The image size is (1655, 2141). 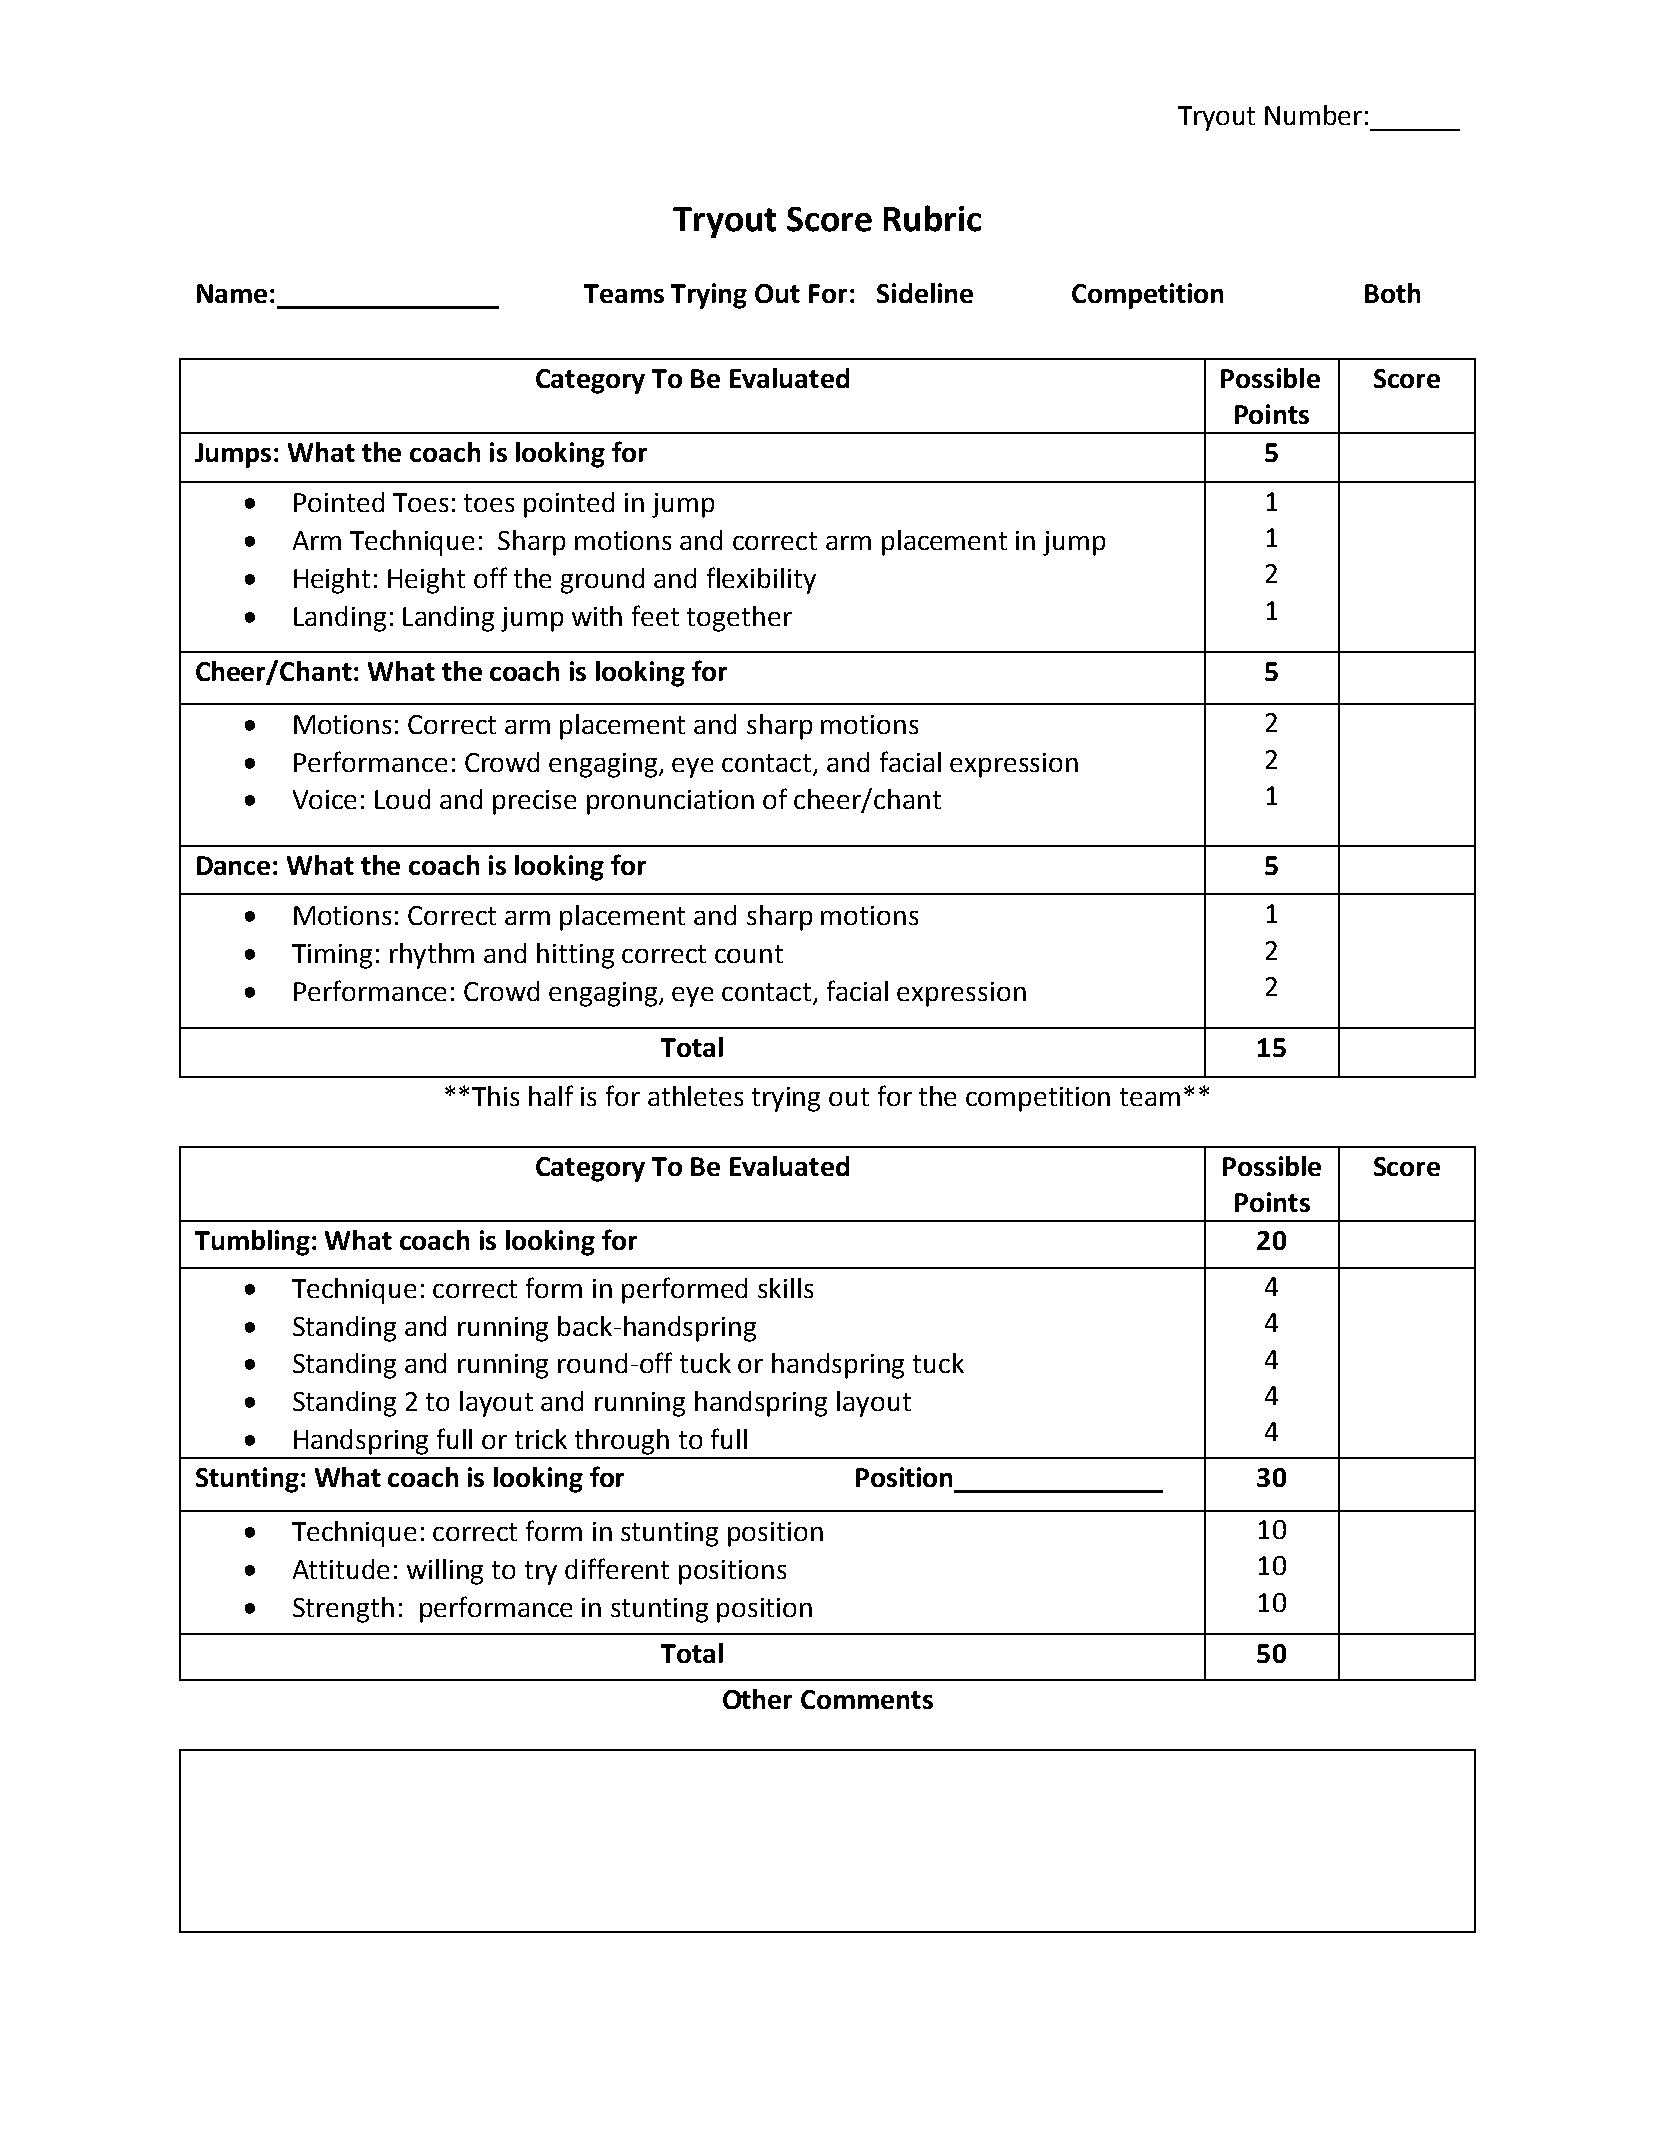 What do you see at coordinates (252, 1243) in the page?
I see `Tumbling` at bounding box center [252, 1243].
